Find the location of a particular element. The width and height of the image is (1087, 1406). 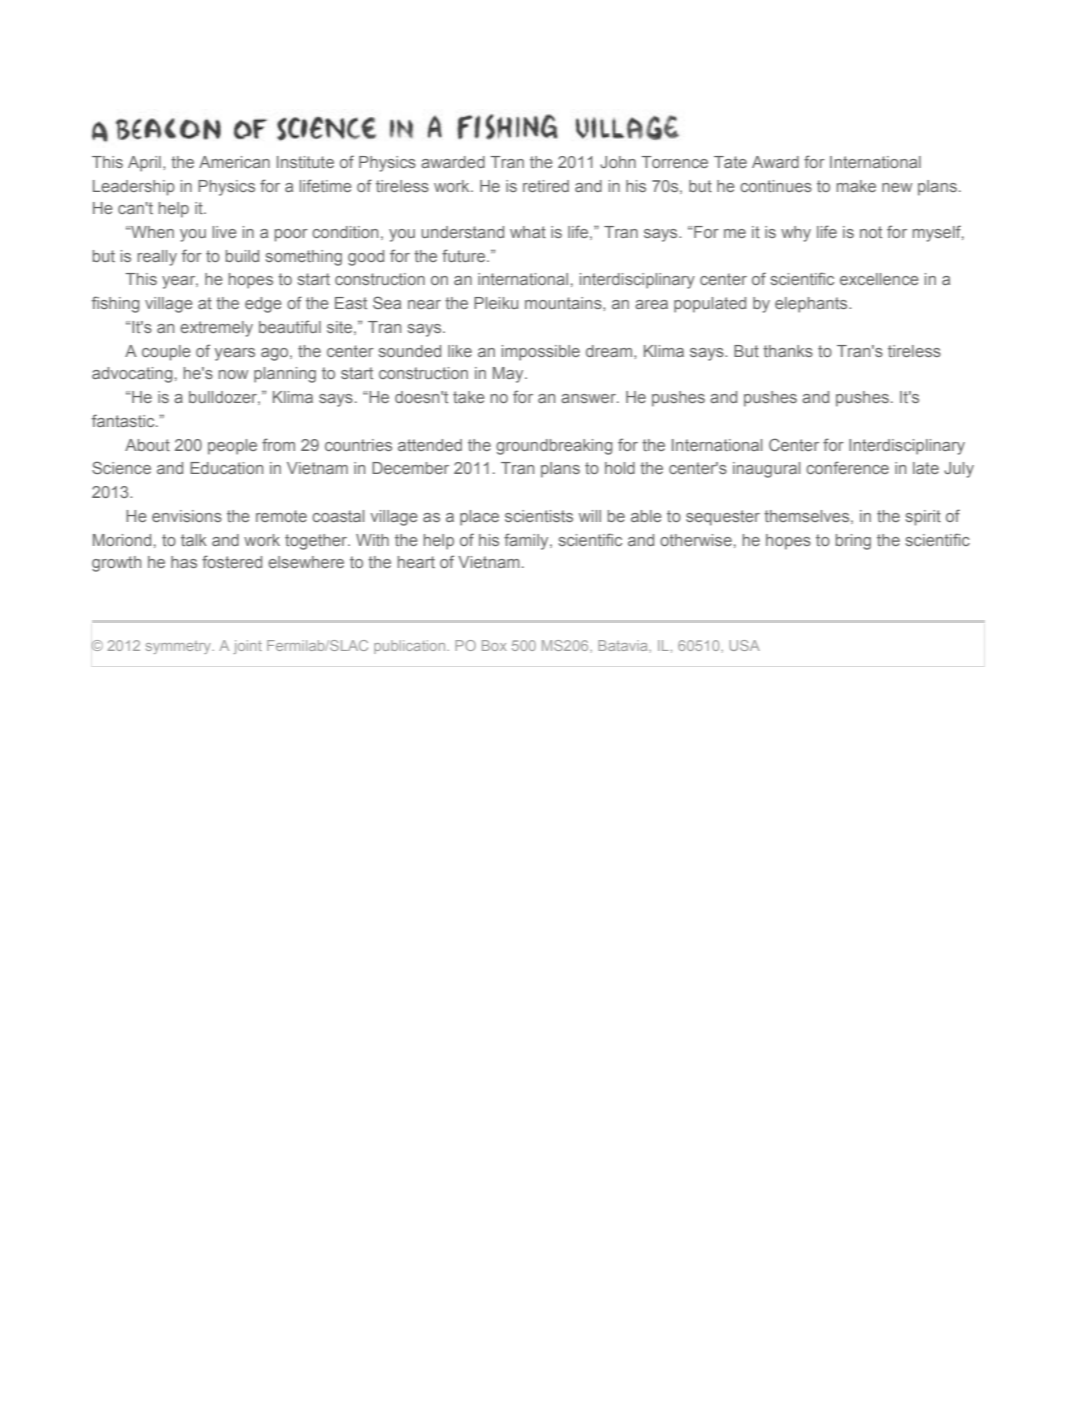

make is located at coordinates (856, 186).
